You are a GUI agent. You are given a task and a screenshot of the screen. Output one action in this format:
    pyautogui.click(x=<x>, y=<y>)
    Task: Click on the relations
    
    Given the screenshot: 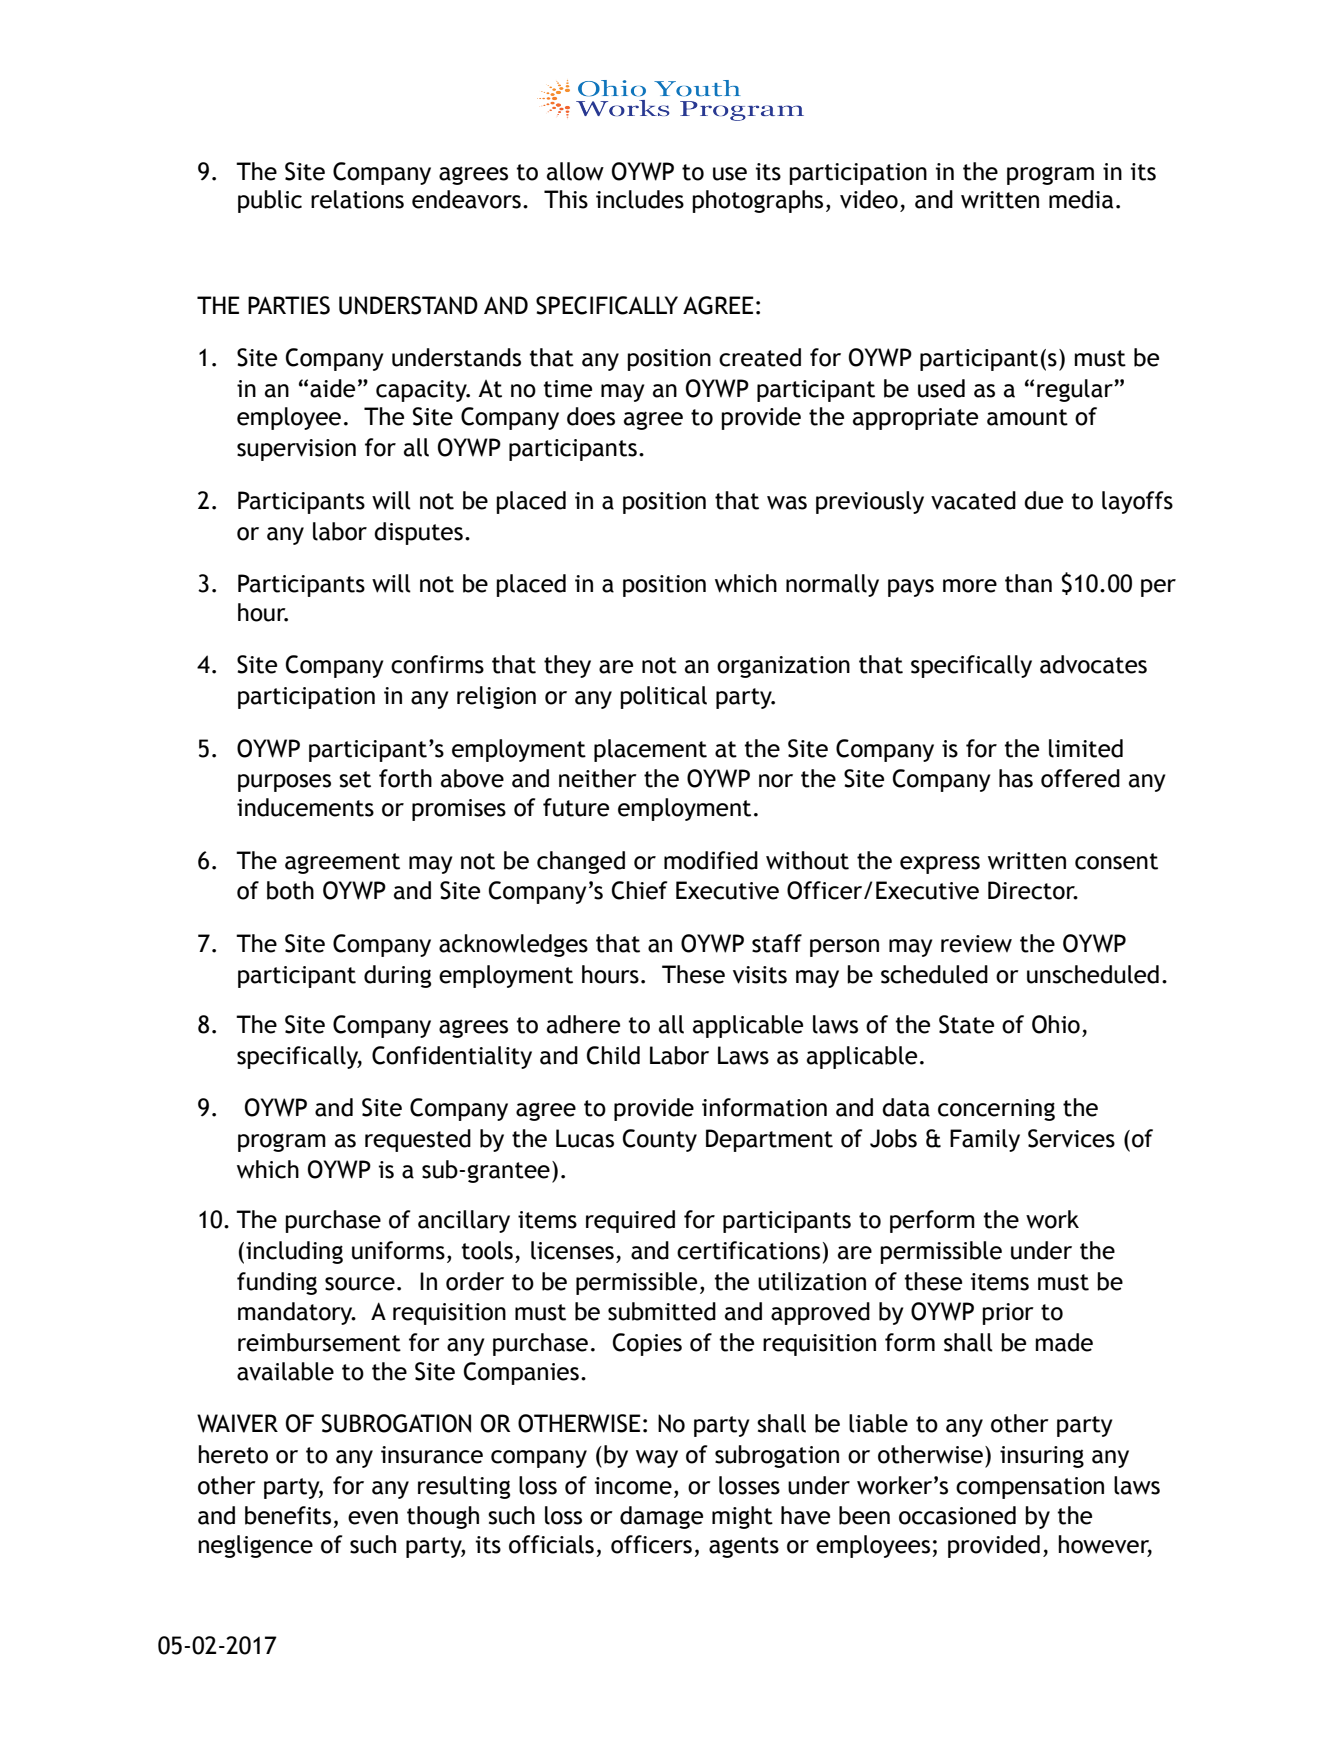 What is the action you would take?
    pyautogui.click(x=357, y=199)
